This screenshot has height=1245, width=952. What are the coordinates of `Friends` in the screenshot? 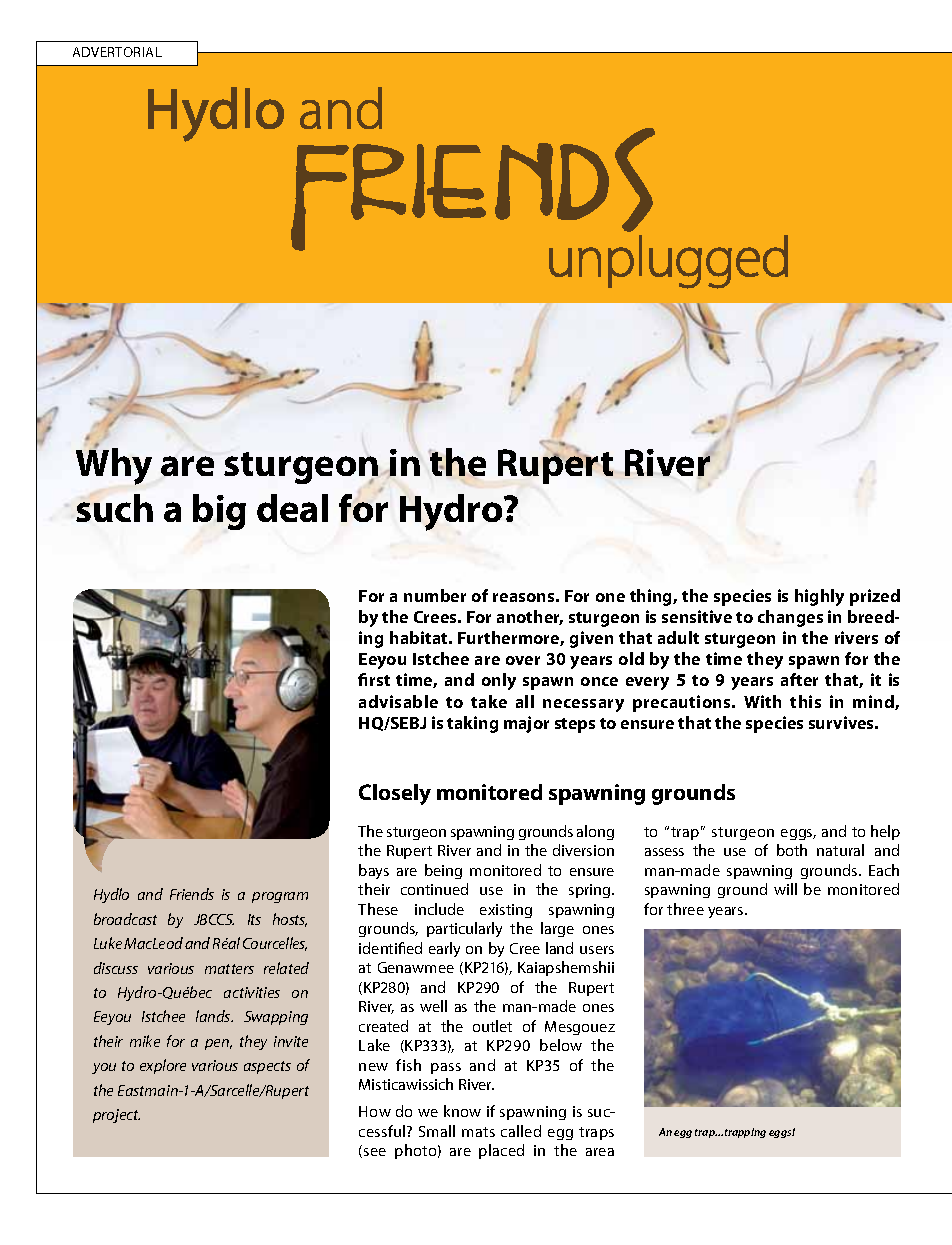 It's located at (192, 894).
